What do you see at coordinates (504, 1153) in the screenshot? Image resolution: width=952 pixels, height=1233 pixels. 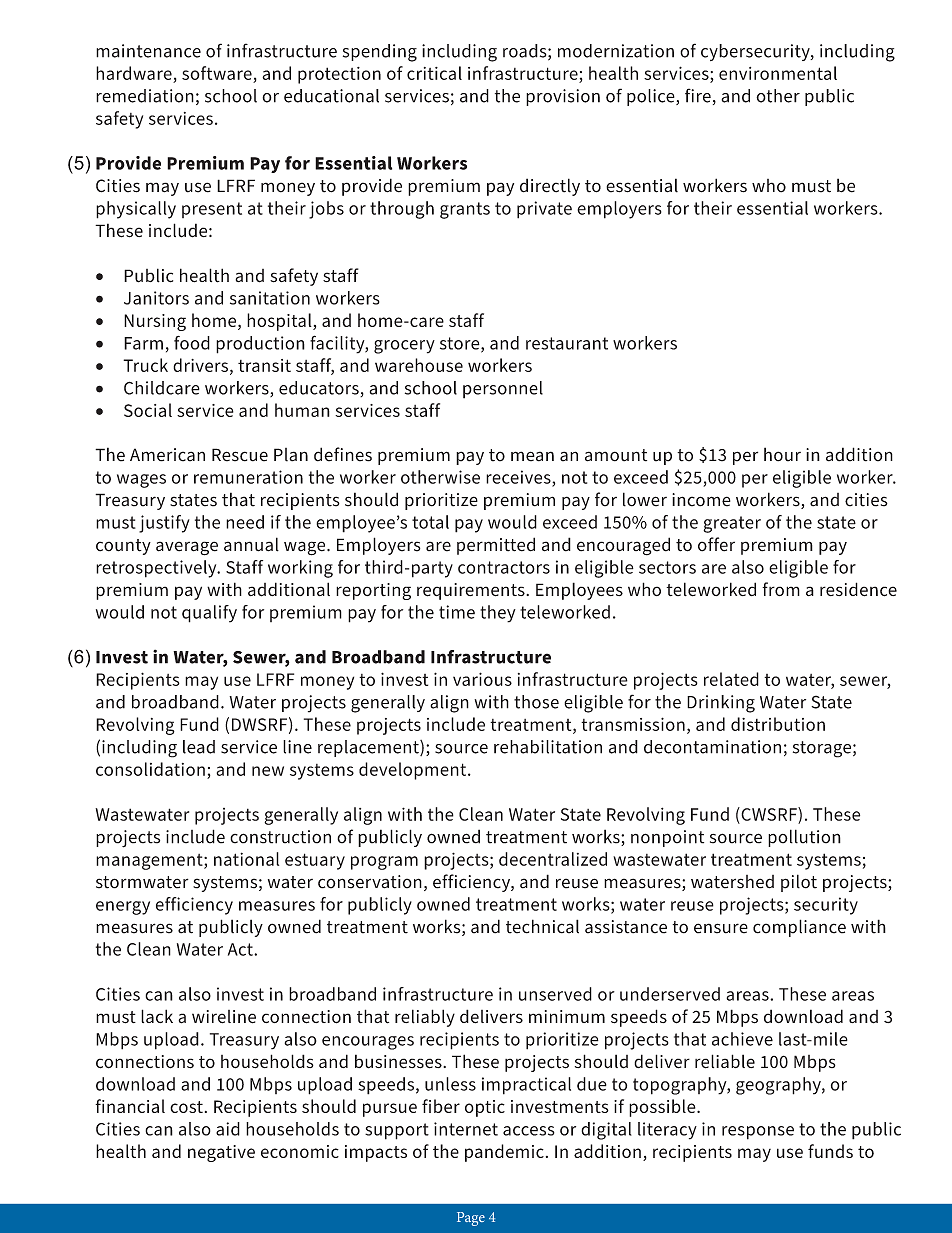 I see `pandemic` at bounding box center [504, 1153].
